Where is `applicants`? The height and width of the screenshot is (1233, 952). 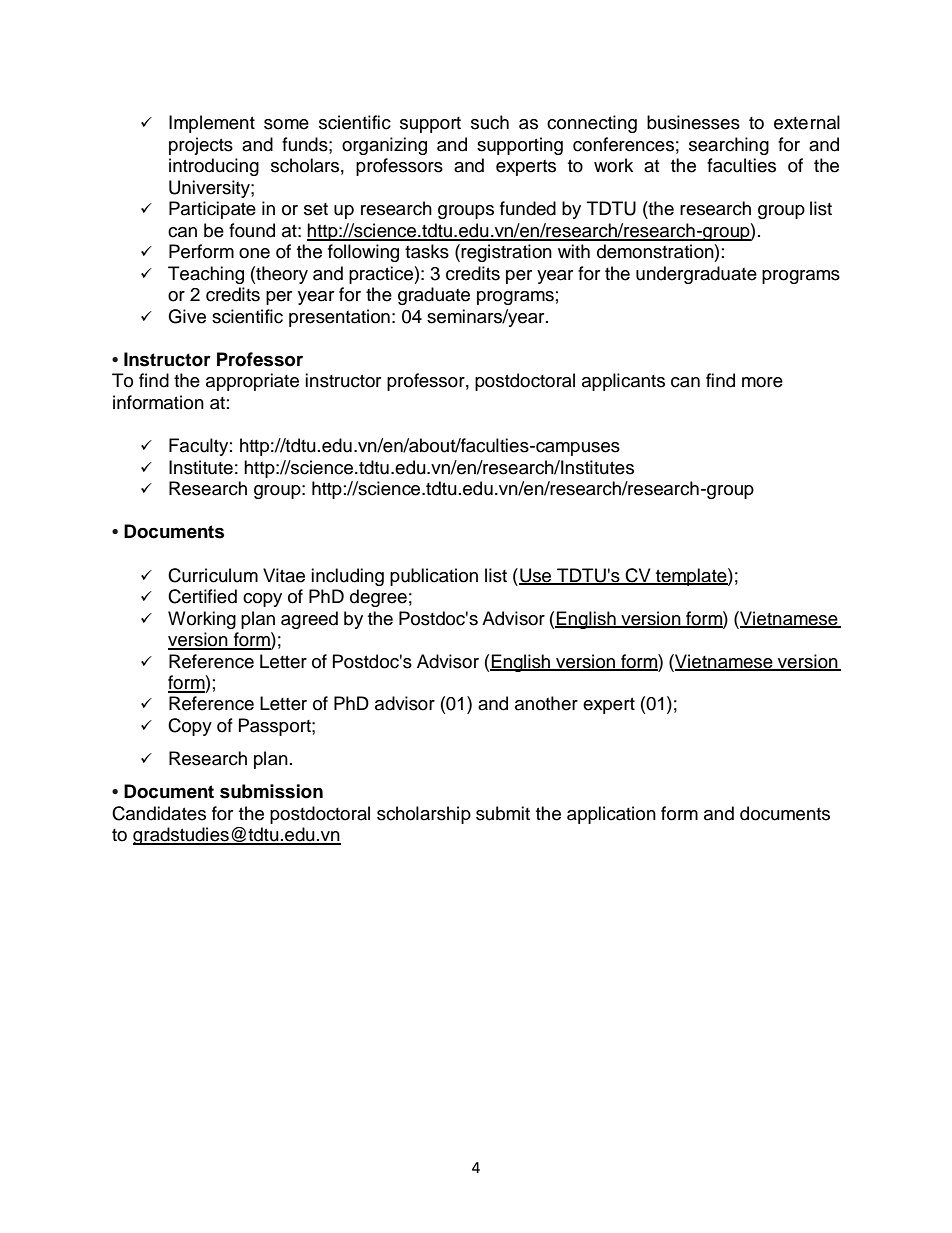 applicants is located at coordinates (623, 382).
